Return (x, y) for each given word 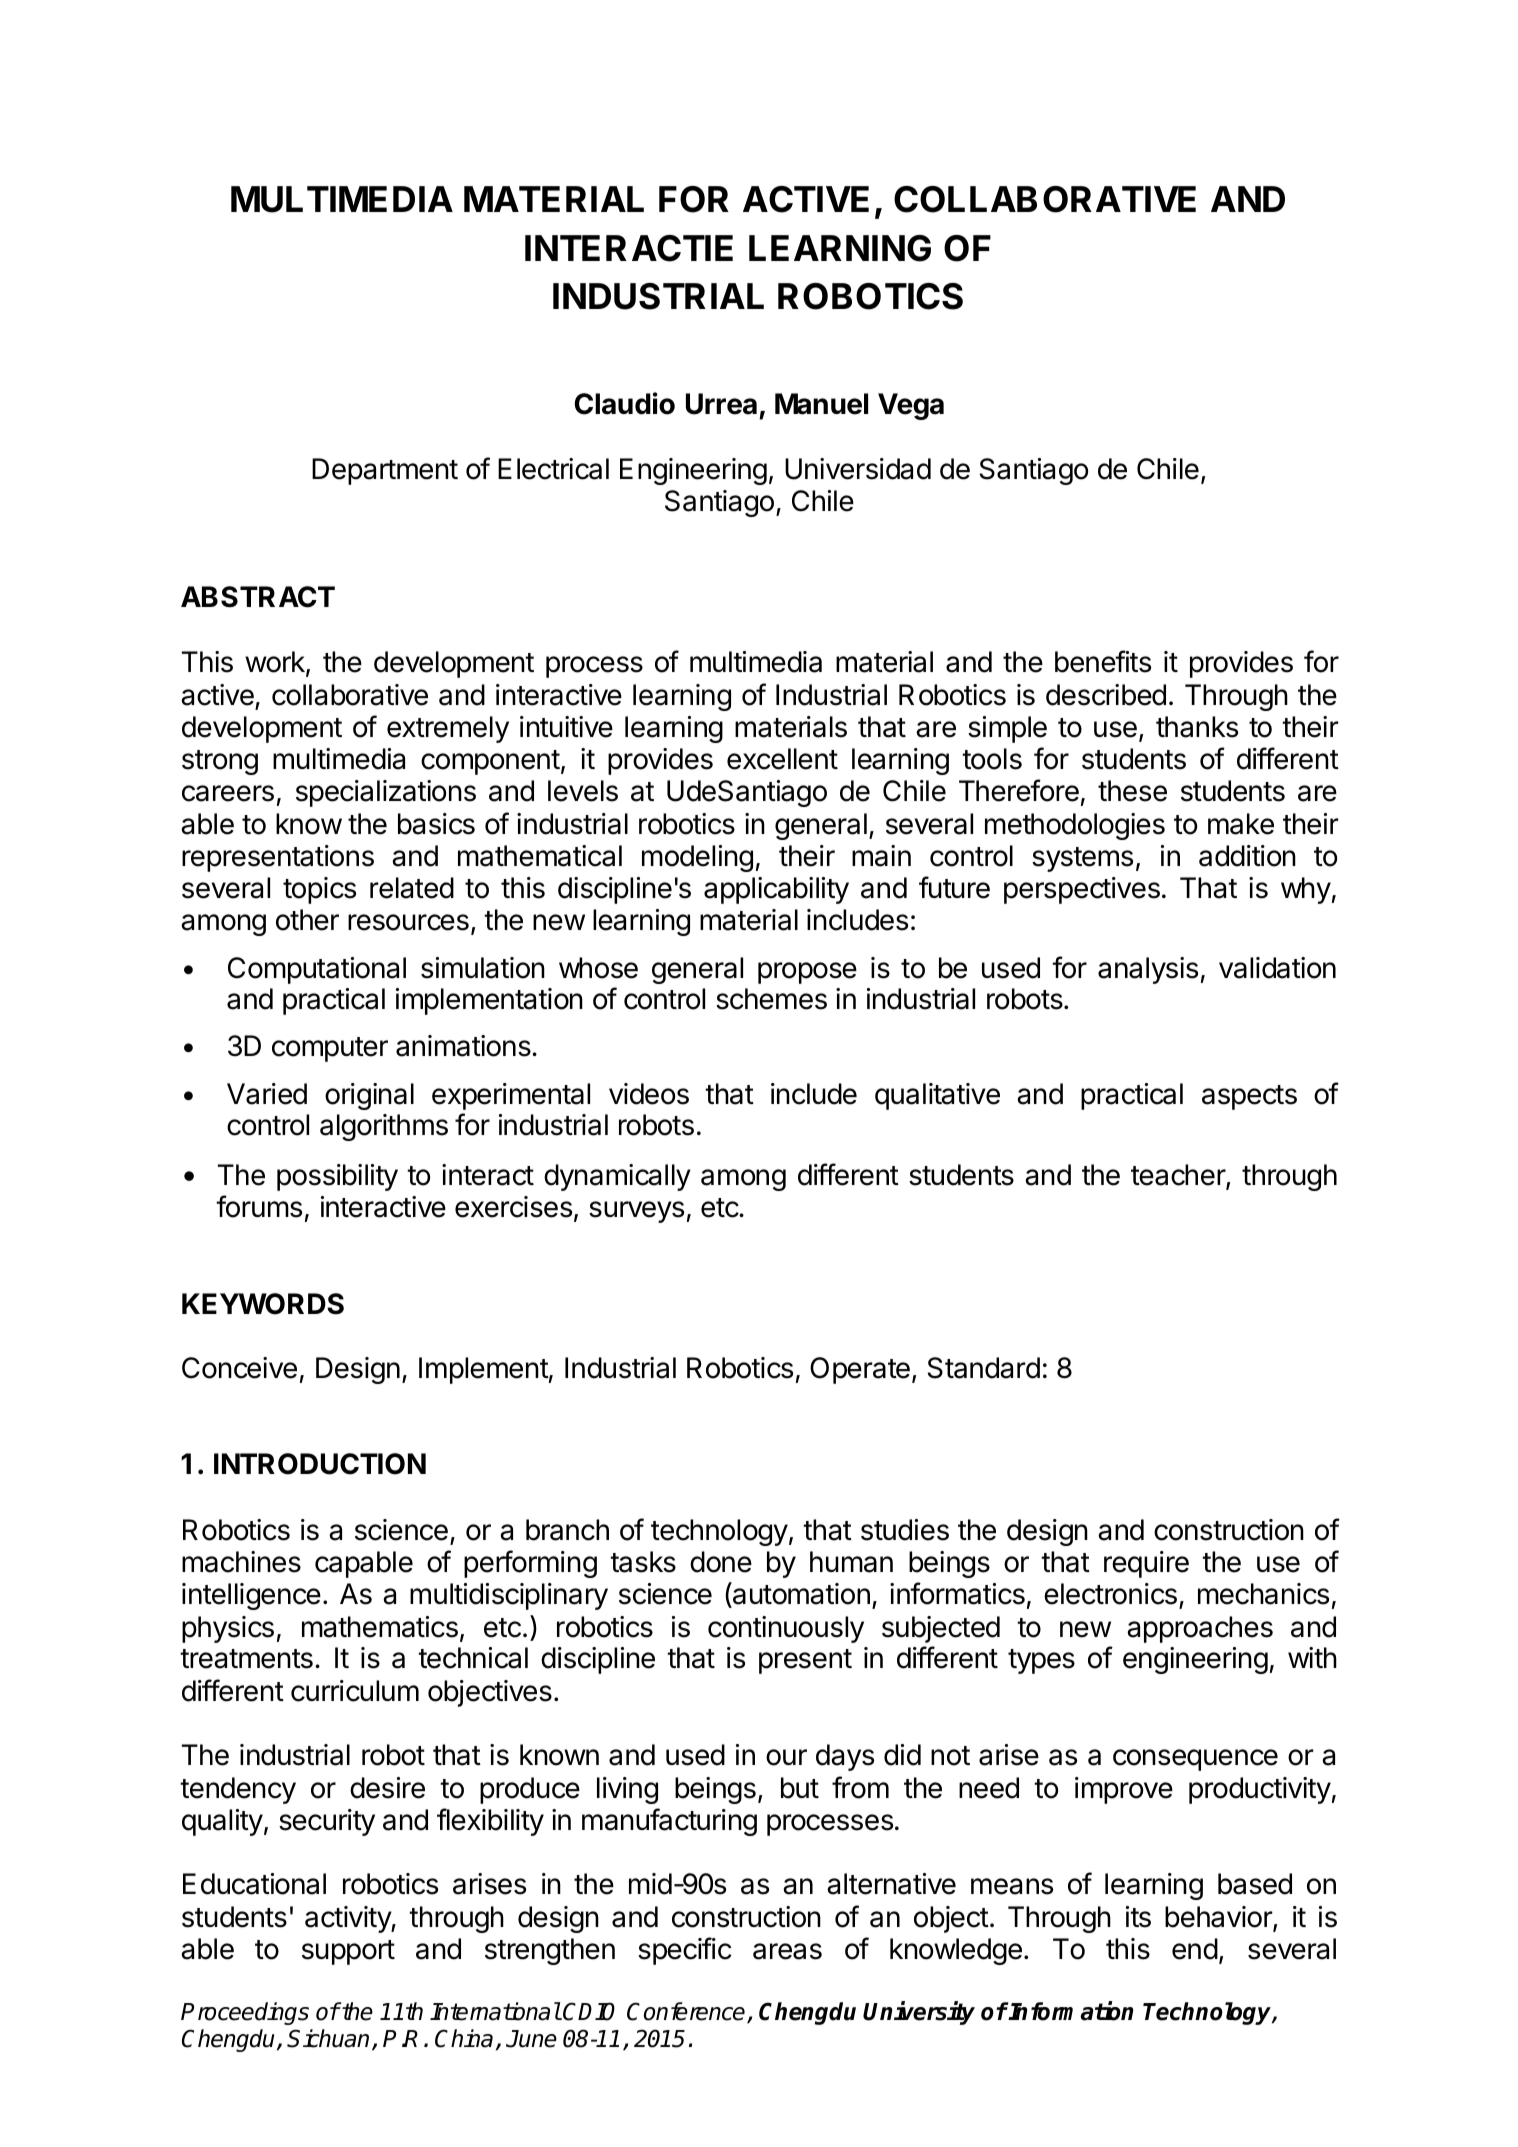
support (348, 1952)
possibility (337, 1177)
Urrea (721, 404)
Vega (911, 406)
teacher (1179, 1176)
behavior (1219, 1918)
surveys (636, 1212)
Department (385, 471)
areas (787, 1951)
